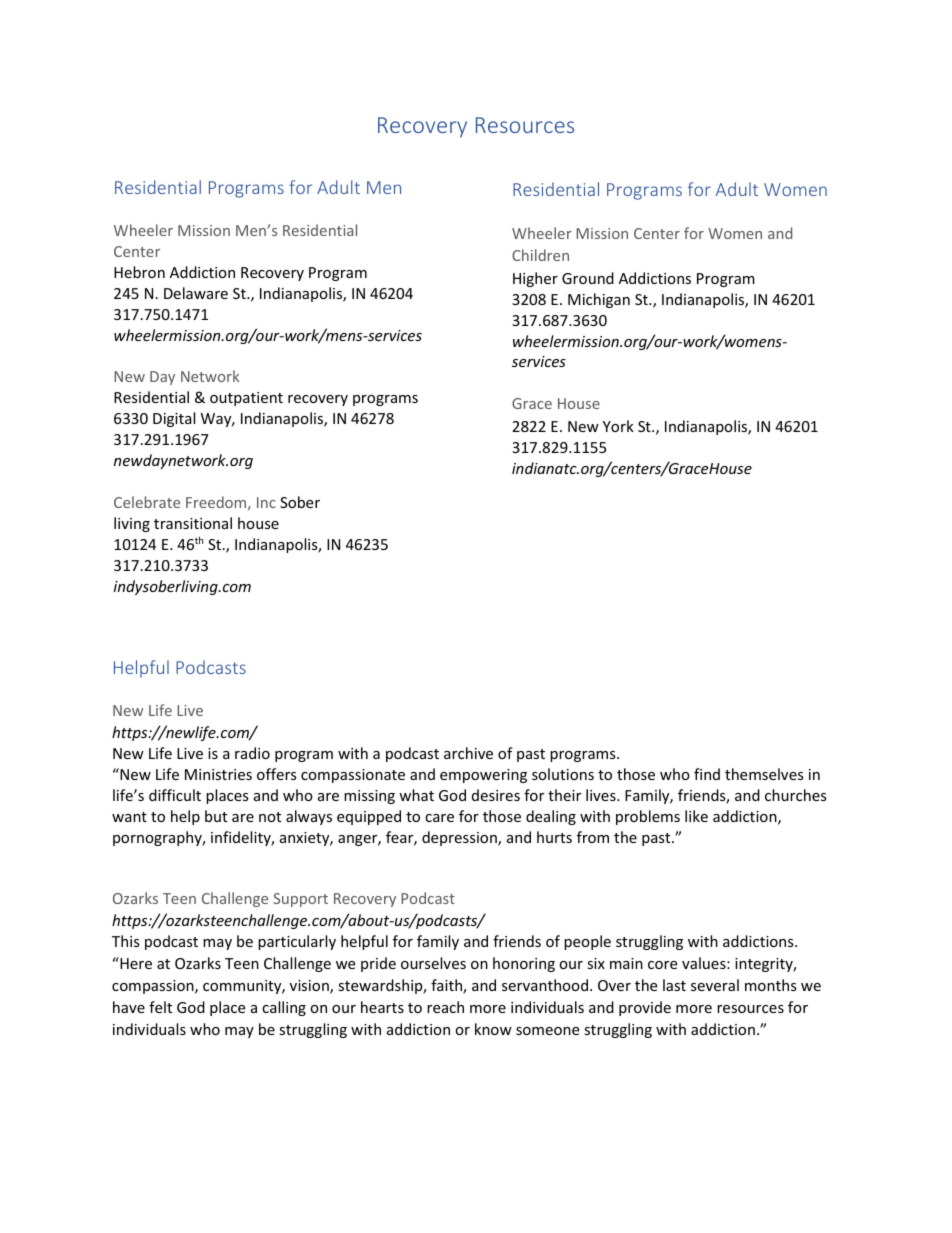  What do you see at coordinates (196, 293) in the screenshot?
I see `Delaware` at bounding box center [196, 293].
